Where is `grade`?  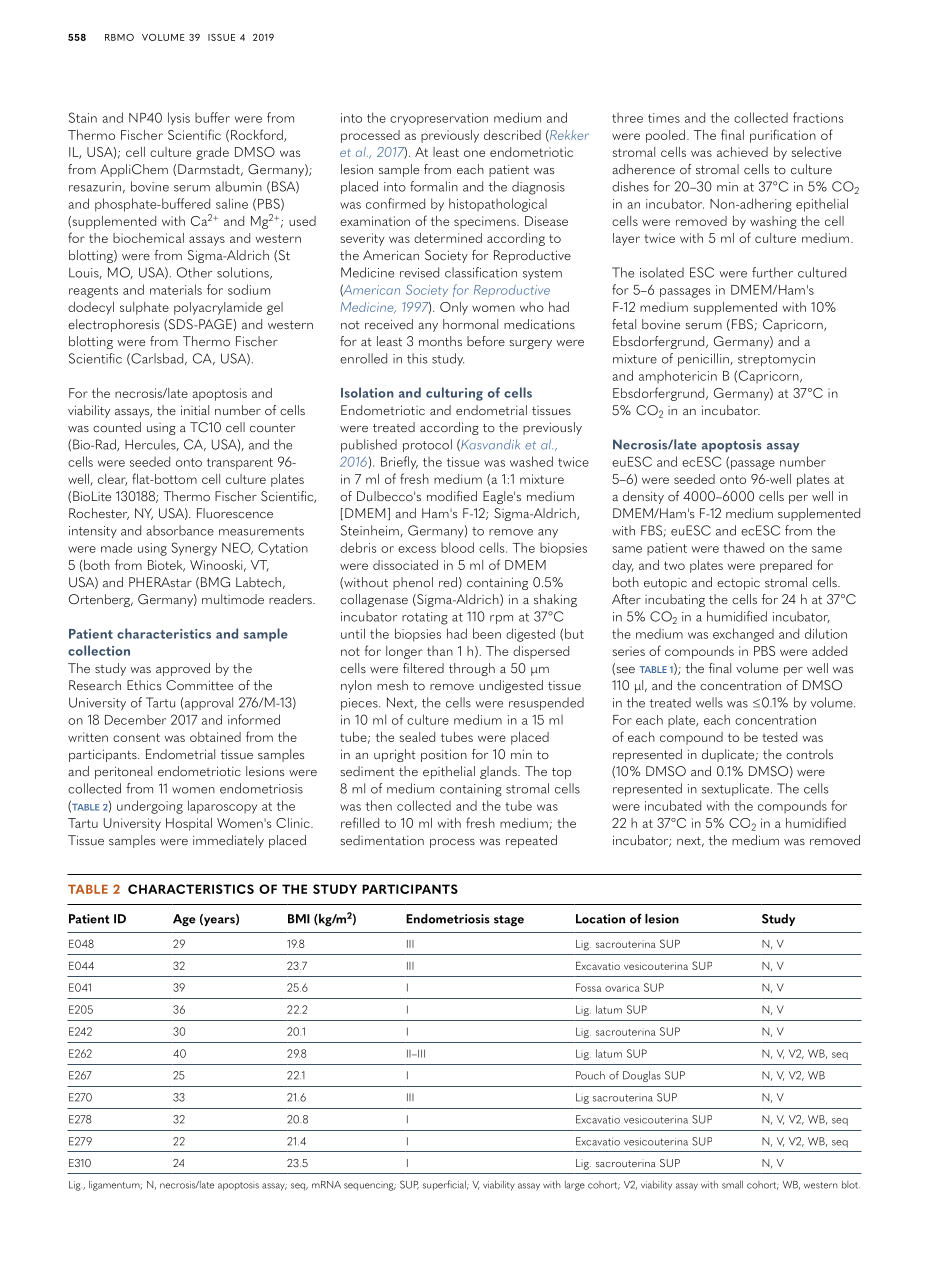 grade is located at coordinates (212, 153).
